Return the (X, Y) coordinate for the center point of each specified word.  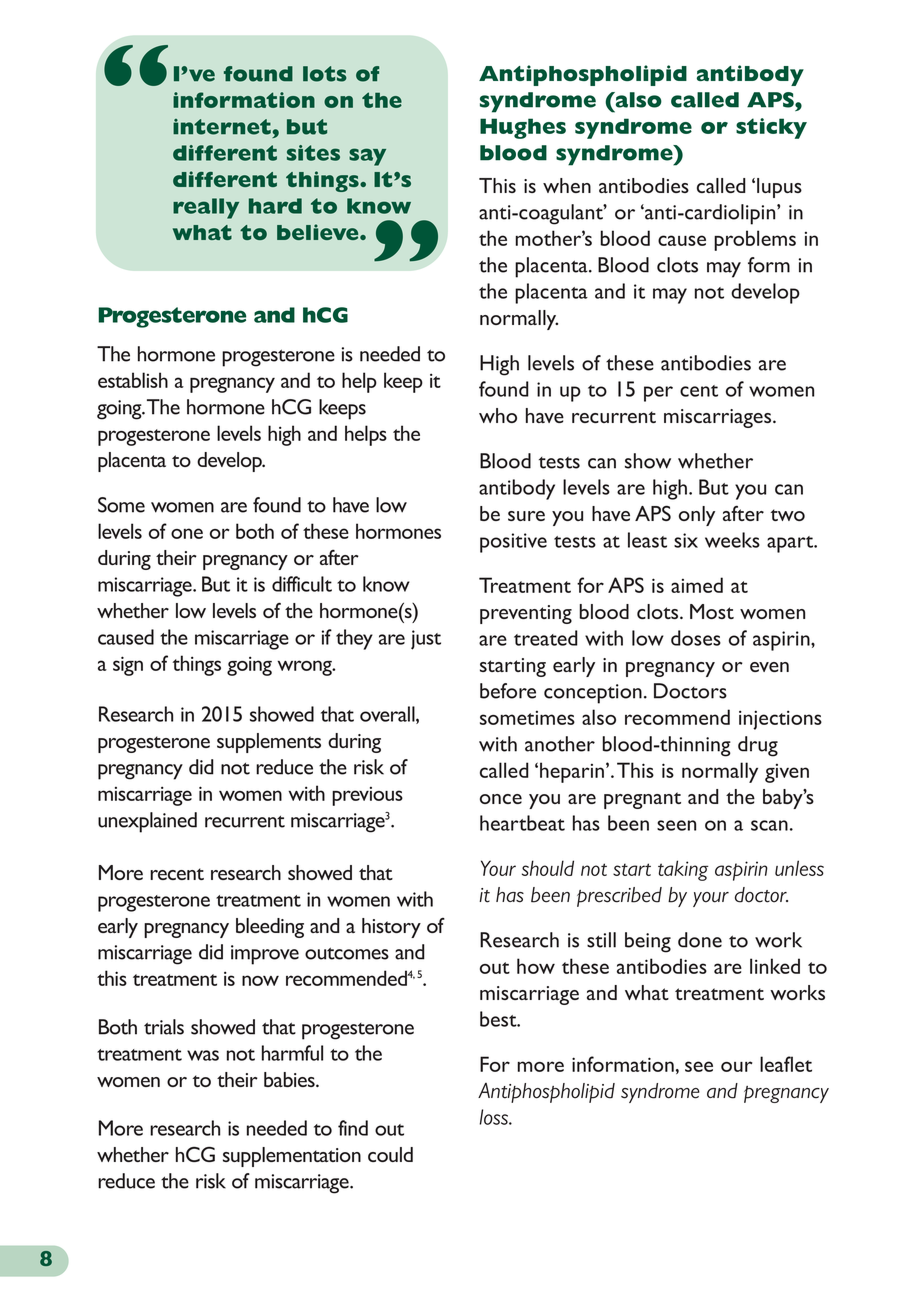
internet (222, 127)
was (203, 1055)
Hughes (523, 128)
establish (133, 380)
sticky (771, 128)
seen (676, 825)
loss (495, 1117)
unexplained (147, 822)
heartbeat (522, 823)
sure (526, 516)
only (697, 516)
